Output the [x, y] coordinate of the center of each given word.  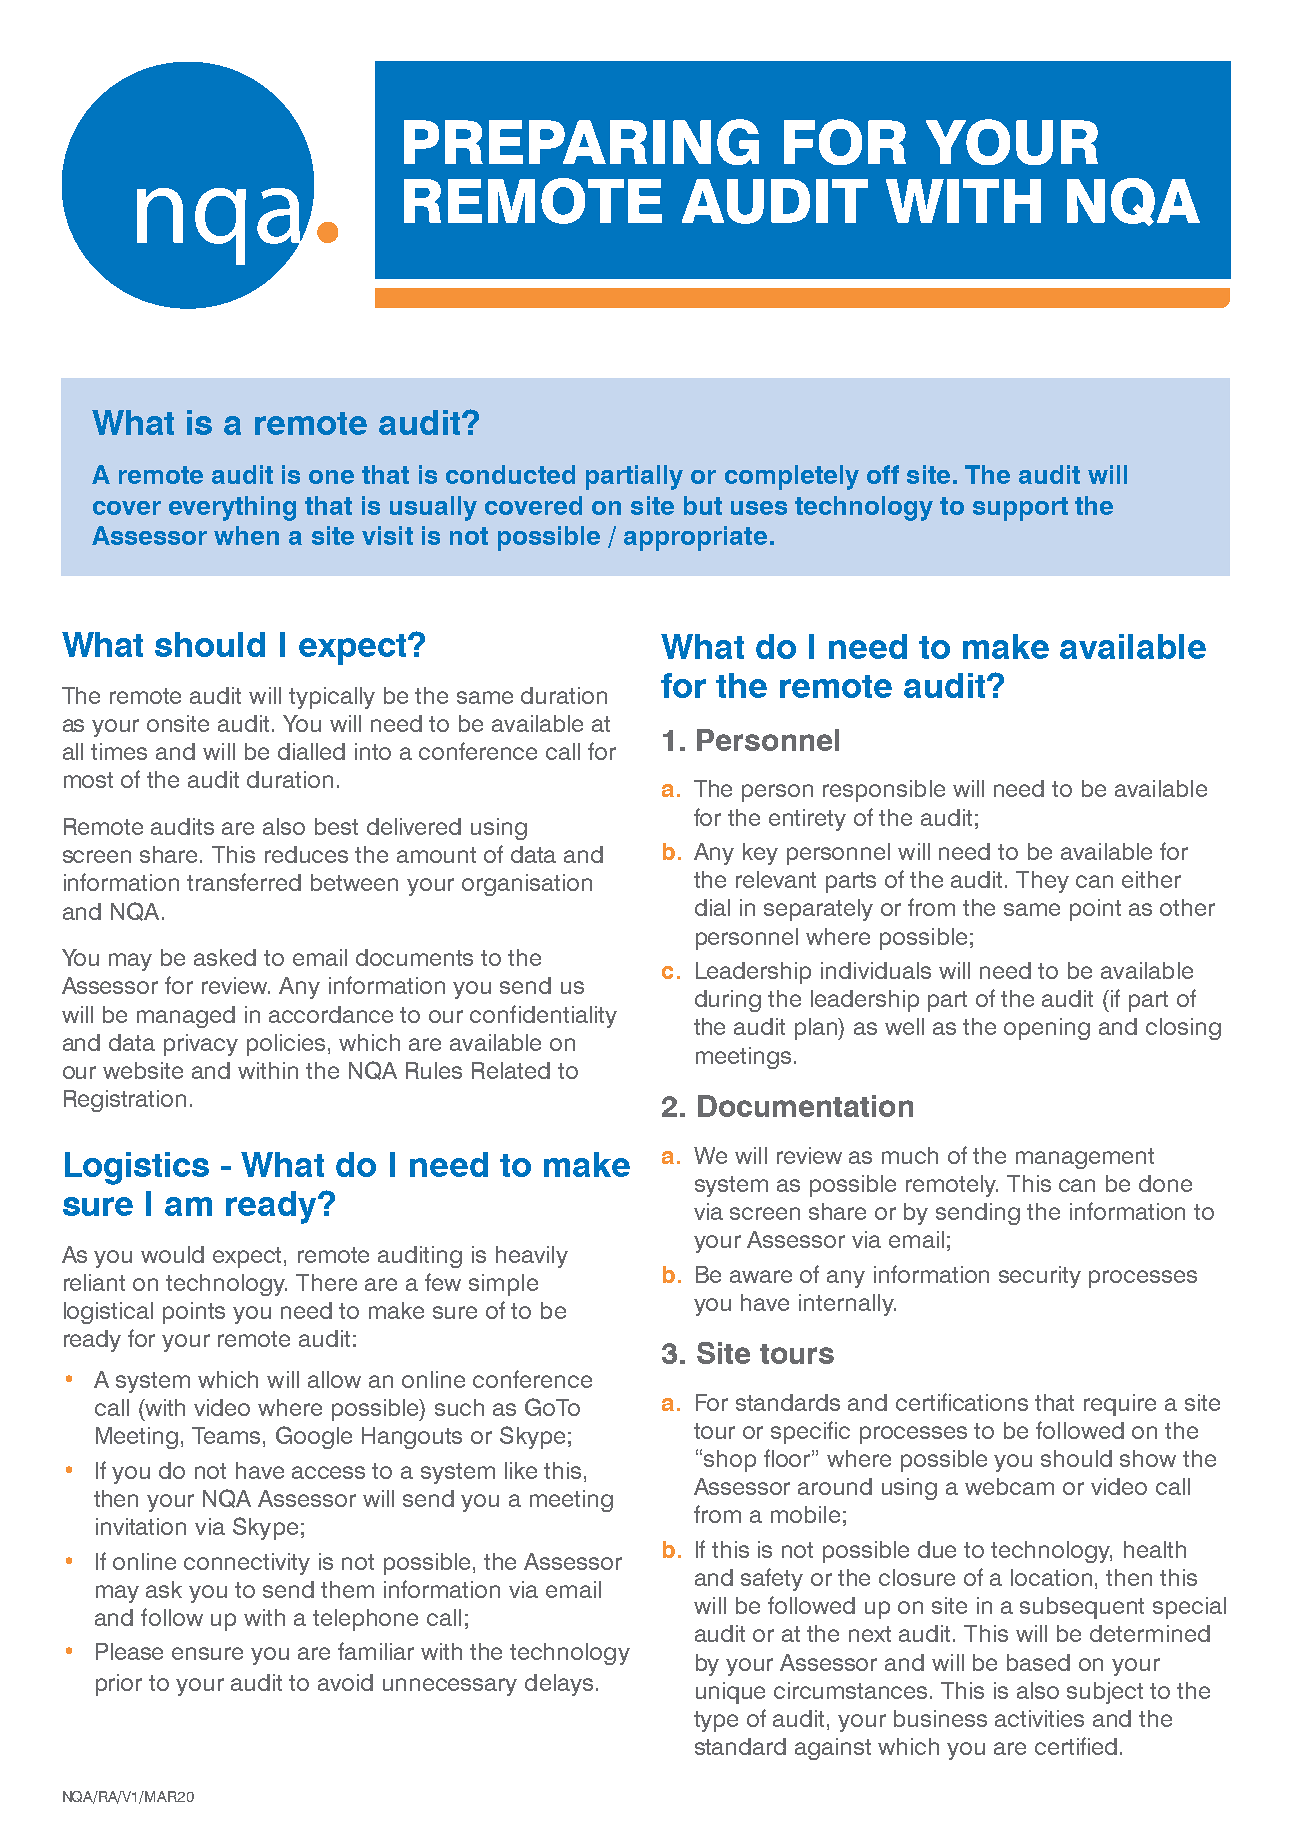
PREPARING [581, 142]
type [716, 1721]
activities [1039, 1718]
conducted [510, 474]
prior [119, 1685]
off [883, 474]
